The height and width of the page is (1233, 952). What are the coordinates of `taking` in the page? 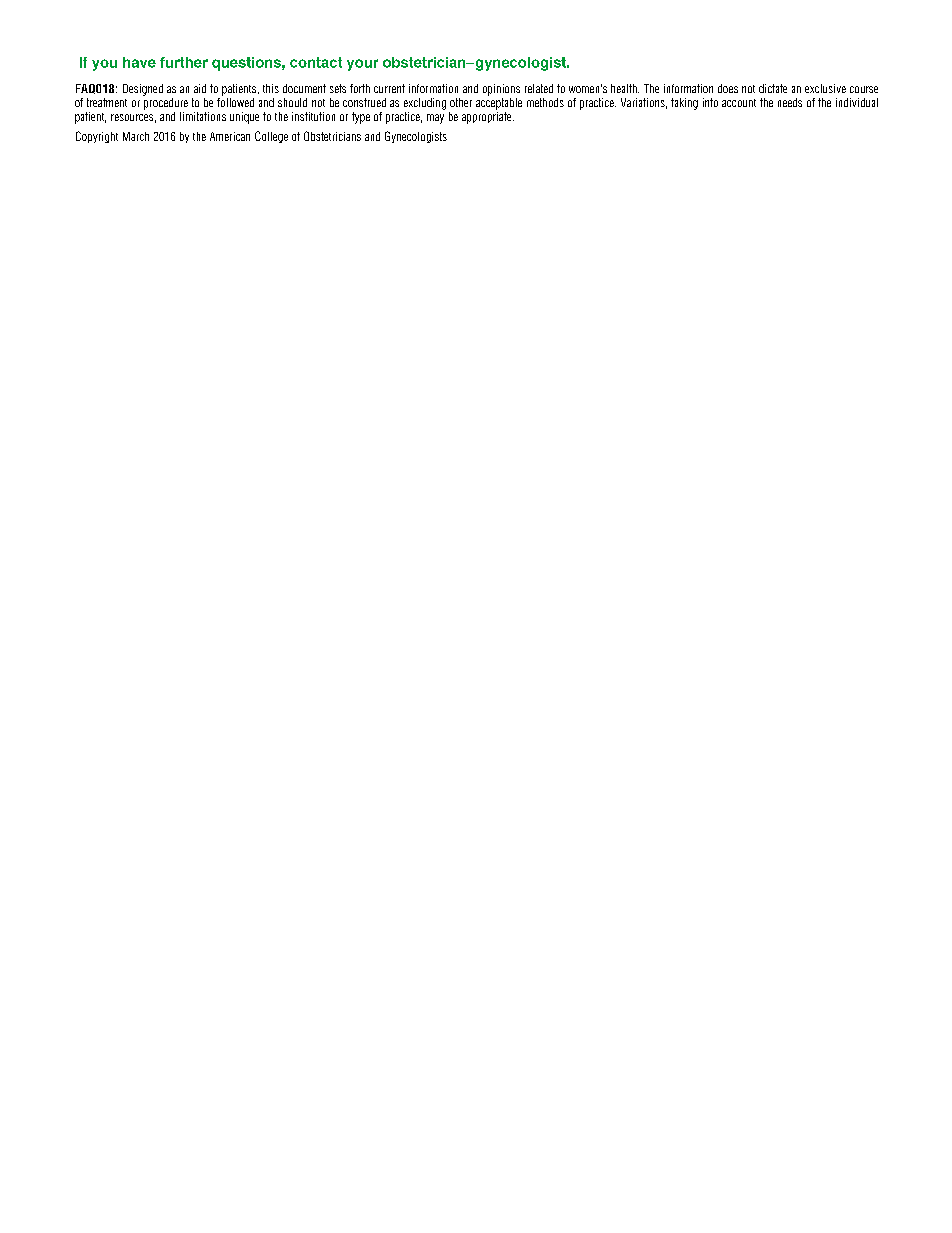 It's located at (684, 104).
